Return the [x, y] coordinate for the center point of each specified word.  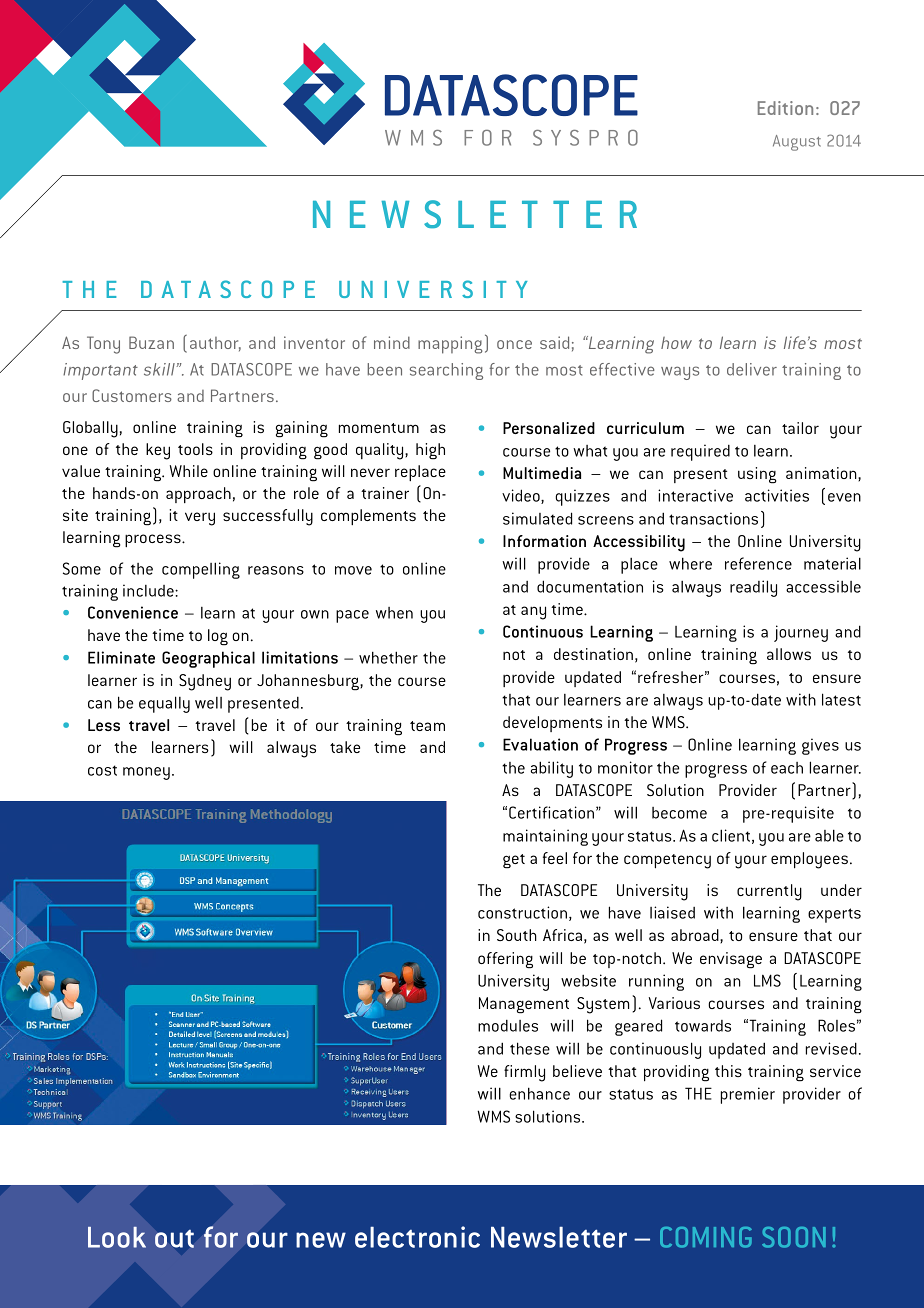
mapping [450, 345]
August [797, 143]
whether [388, 657]
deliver [752, 369]
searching [446, 371]
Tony [103, 345]
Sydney [205, 682]
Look [117, 1237]
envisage [731, 960]
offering [505, 960]
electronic [417, 1237]
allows [789, 654]
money [146, 773]
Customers [132, 395]
